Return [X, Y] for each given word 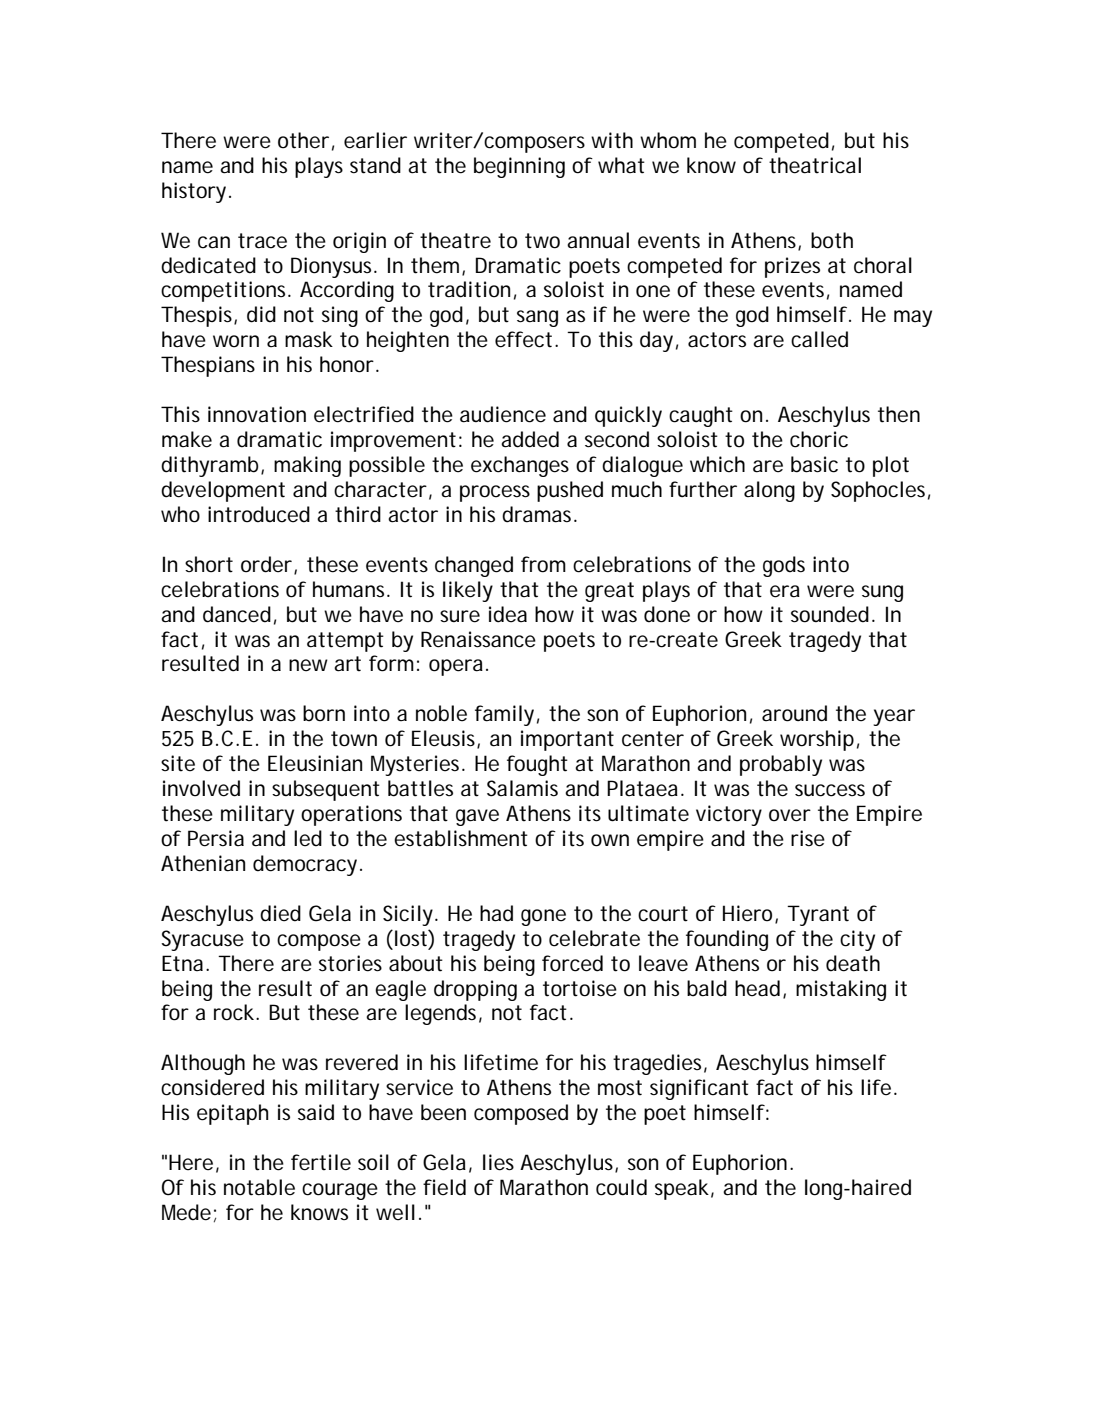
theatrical [815, 165]
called [819, 339]
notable [259, 1187]
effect [525, 339]
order [268, 565]
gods [784, 566]
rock [235, 1012]
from [543, 564]
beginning [519, 167]
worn [236, 341]
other [303, 140]
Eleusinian [315, 763]
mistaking [841, 990]
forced [572, 963]
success [830, 790]
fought [537, 765]
